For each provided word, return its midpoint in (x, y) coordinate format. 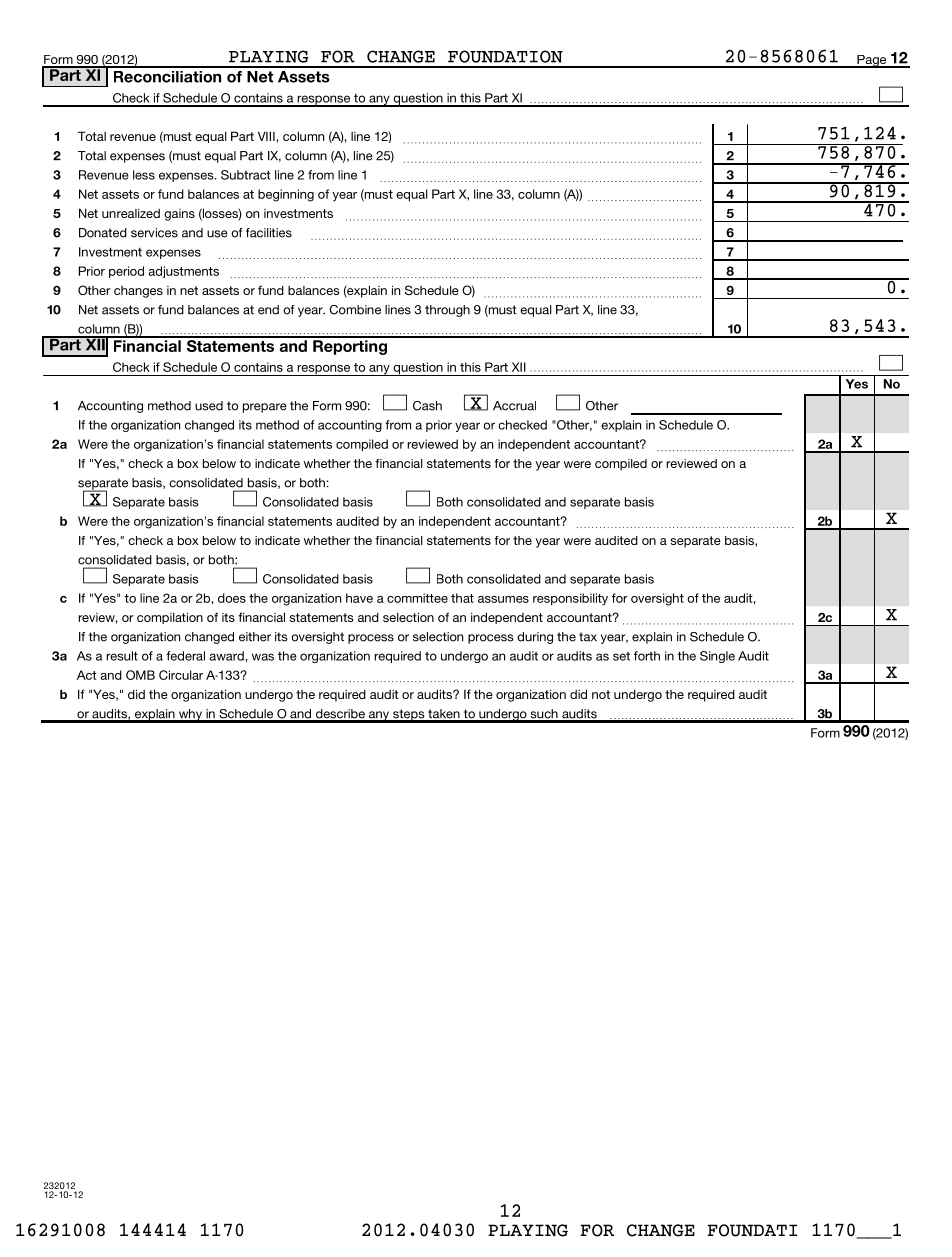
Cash (427, 406)
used (209, 406)
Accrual (514, 406)
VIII (266, 136)
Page (872, 61)
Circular (181, 675)
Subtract (246, 175)
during (535, 638)
